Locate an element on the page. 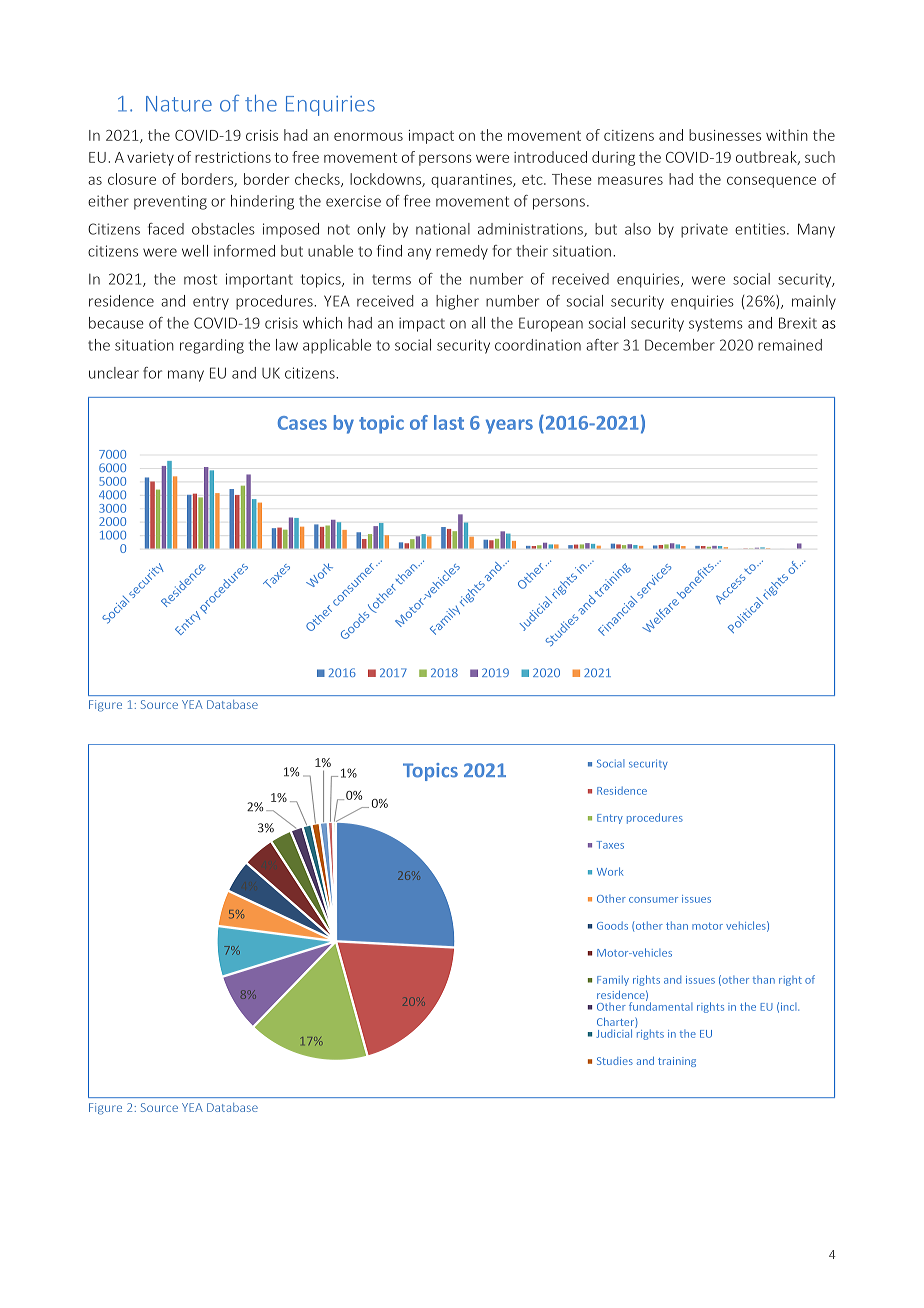 Image resolution: width=924 pixels, height=1308 pixels. Nature is located at coordinates (179, 104).
